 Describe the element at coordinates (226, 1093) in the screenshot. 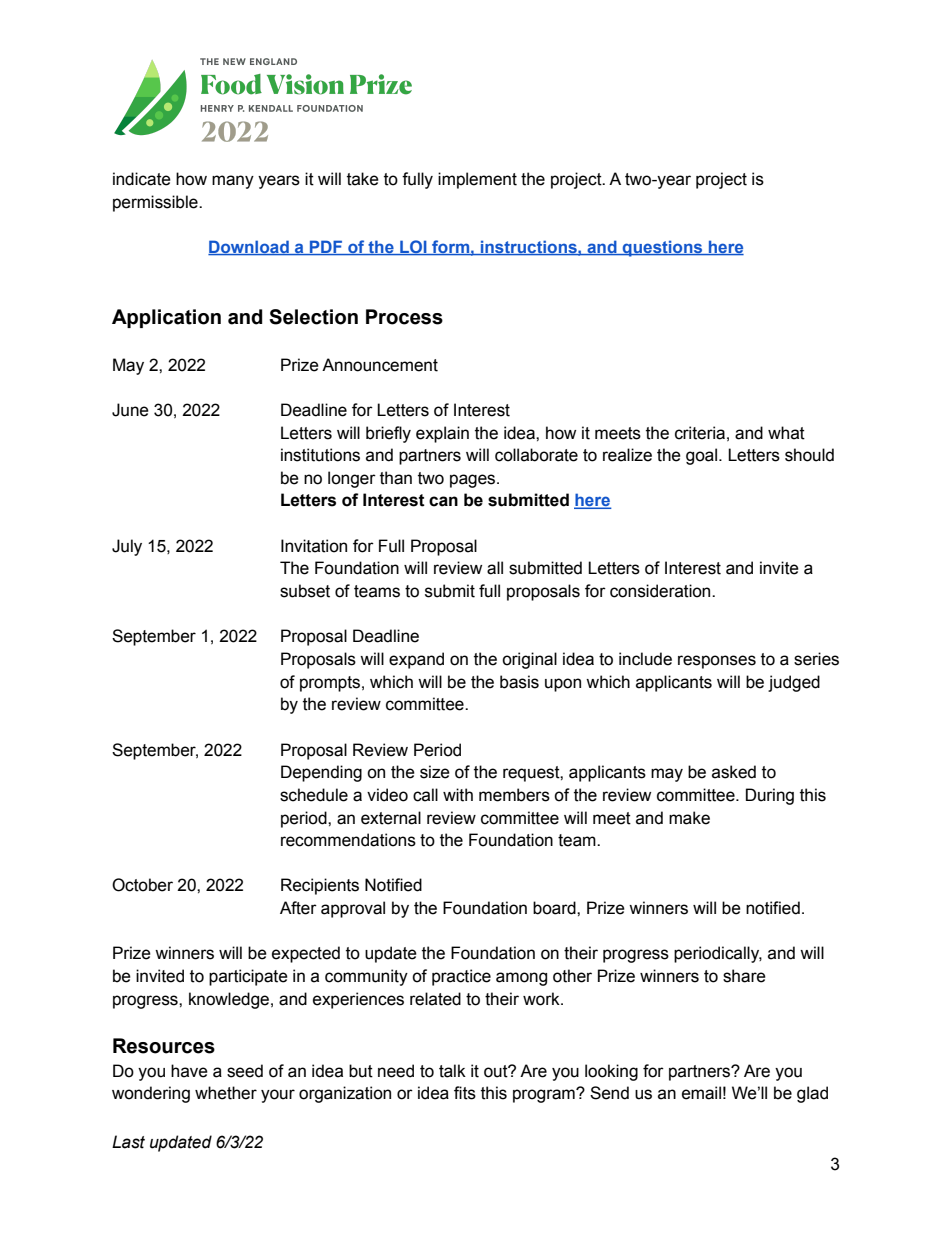

I see `whether` at that location.
